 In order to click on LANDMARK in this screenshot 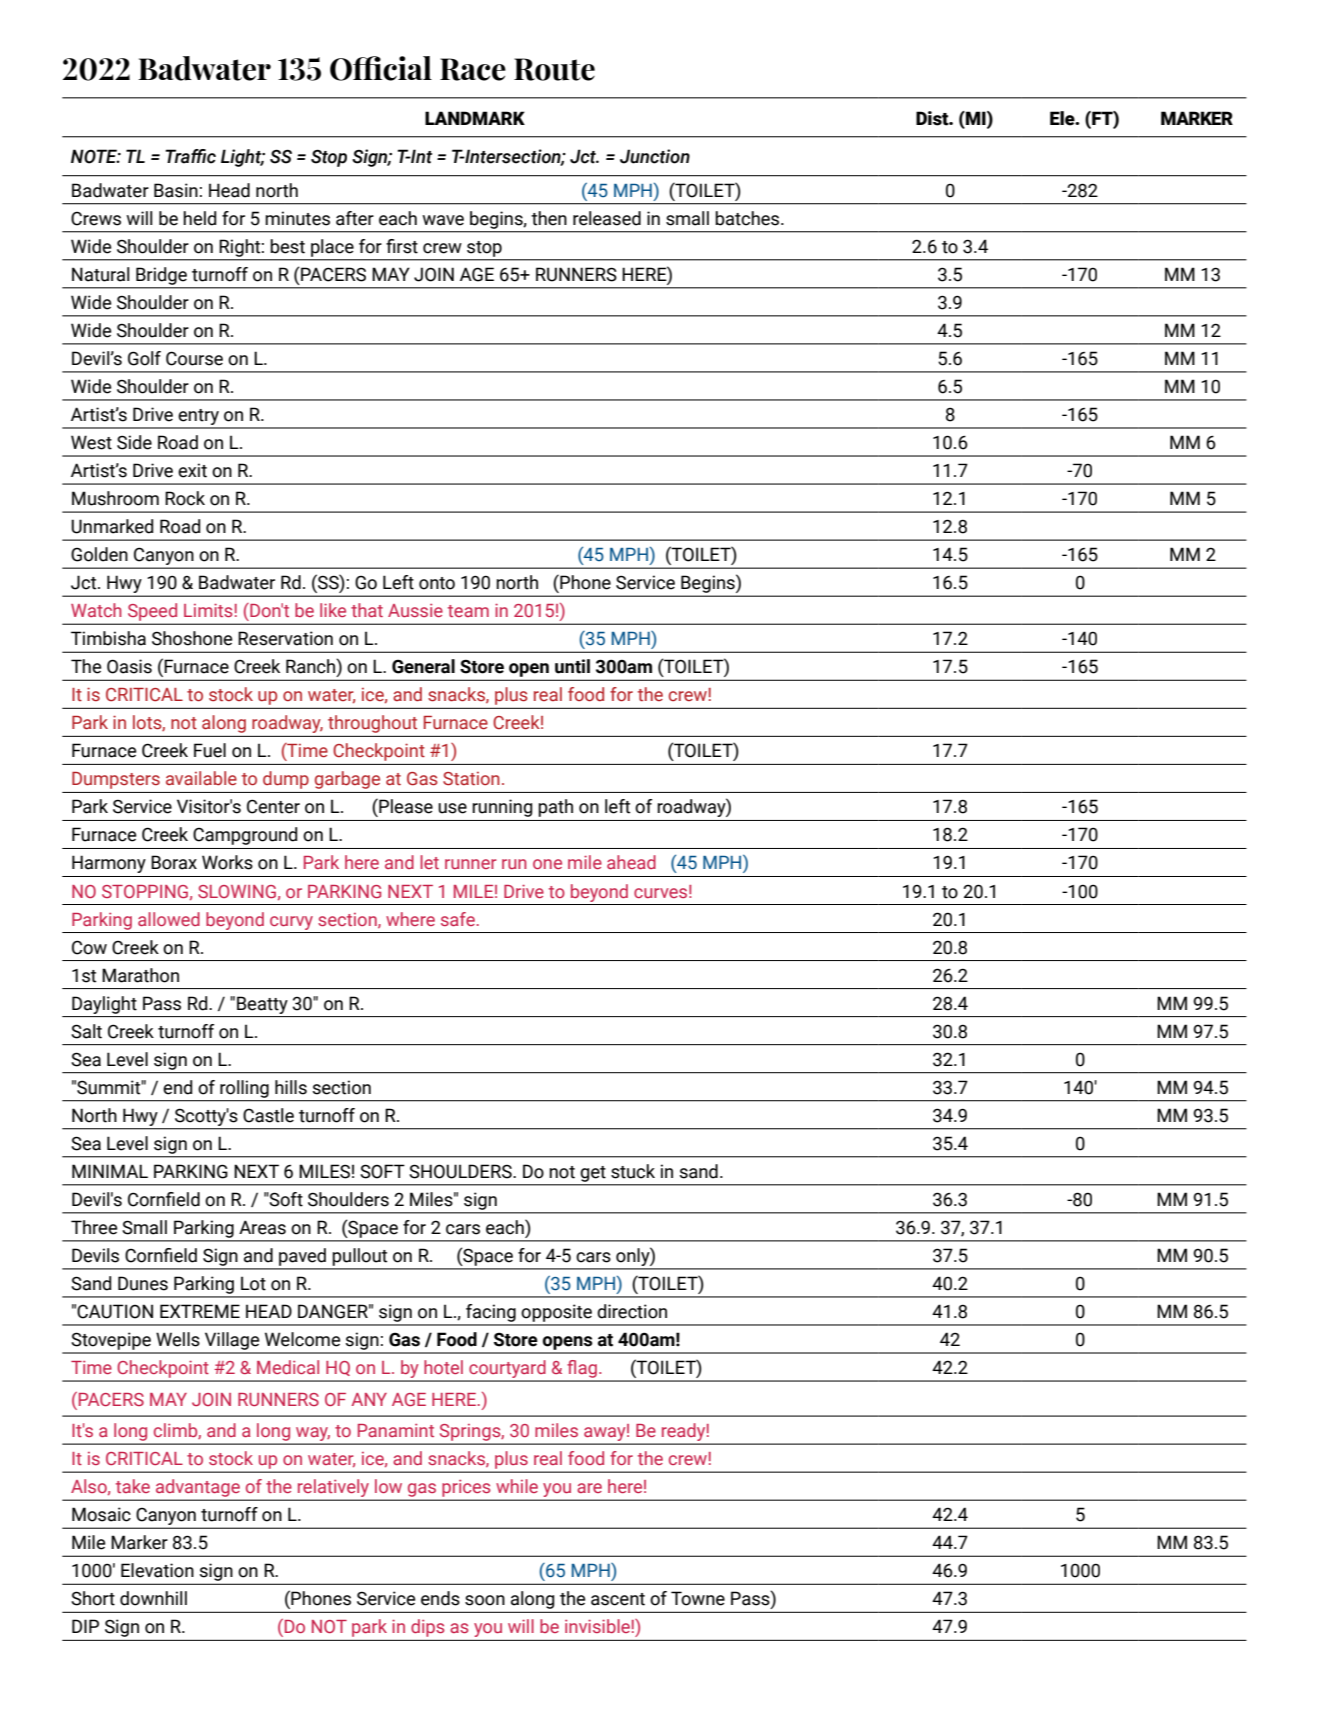, I will do `click(475, 118)`.
